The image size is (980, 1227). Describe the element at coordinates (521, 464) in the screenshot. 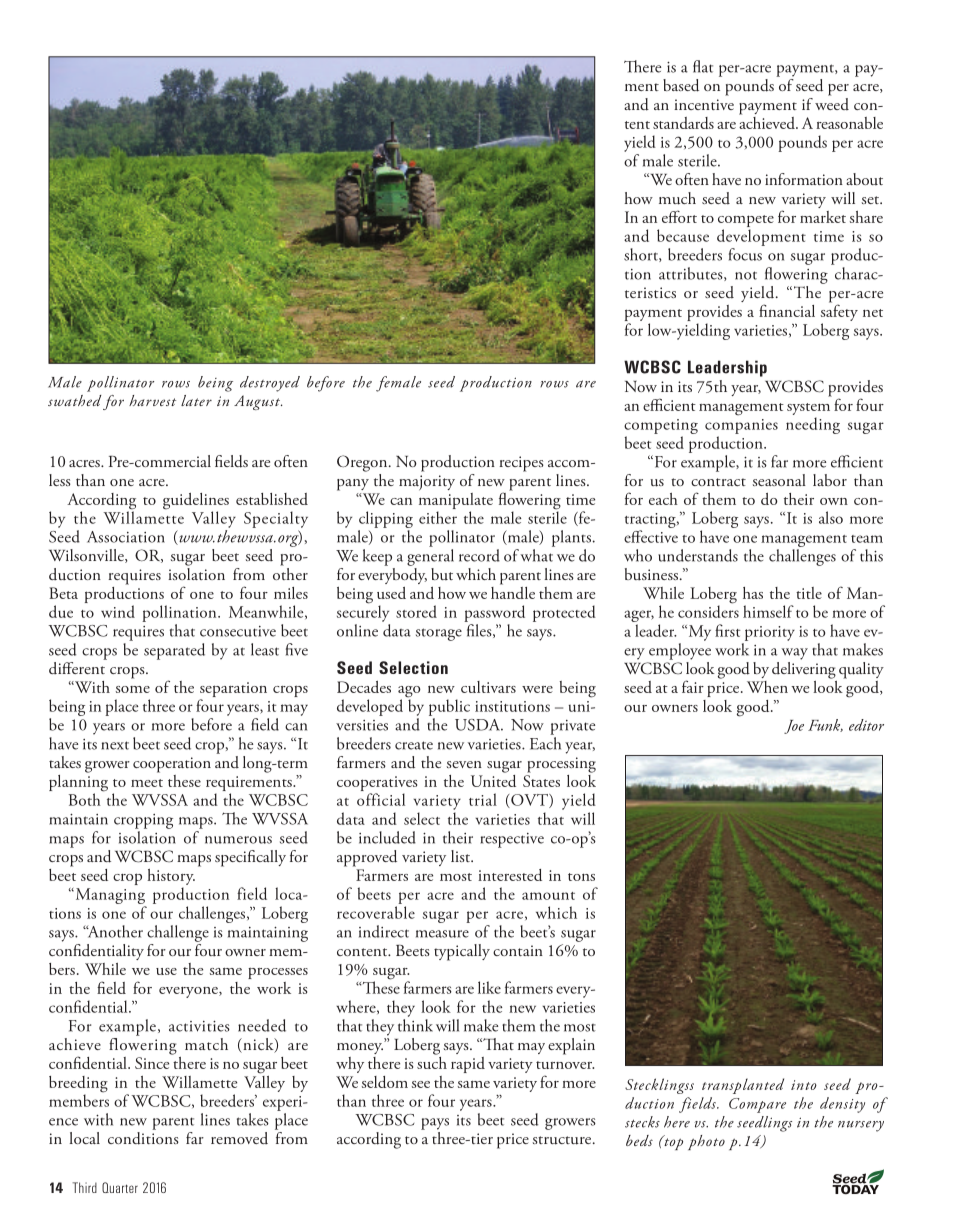

I see `recipes` at that location.
